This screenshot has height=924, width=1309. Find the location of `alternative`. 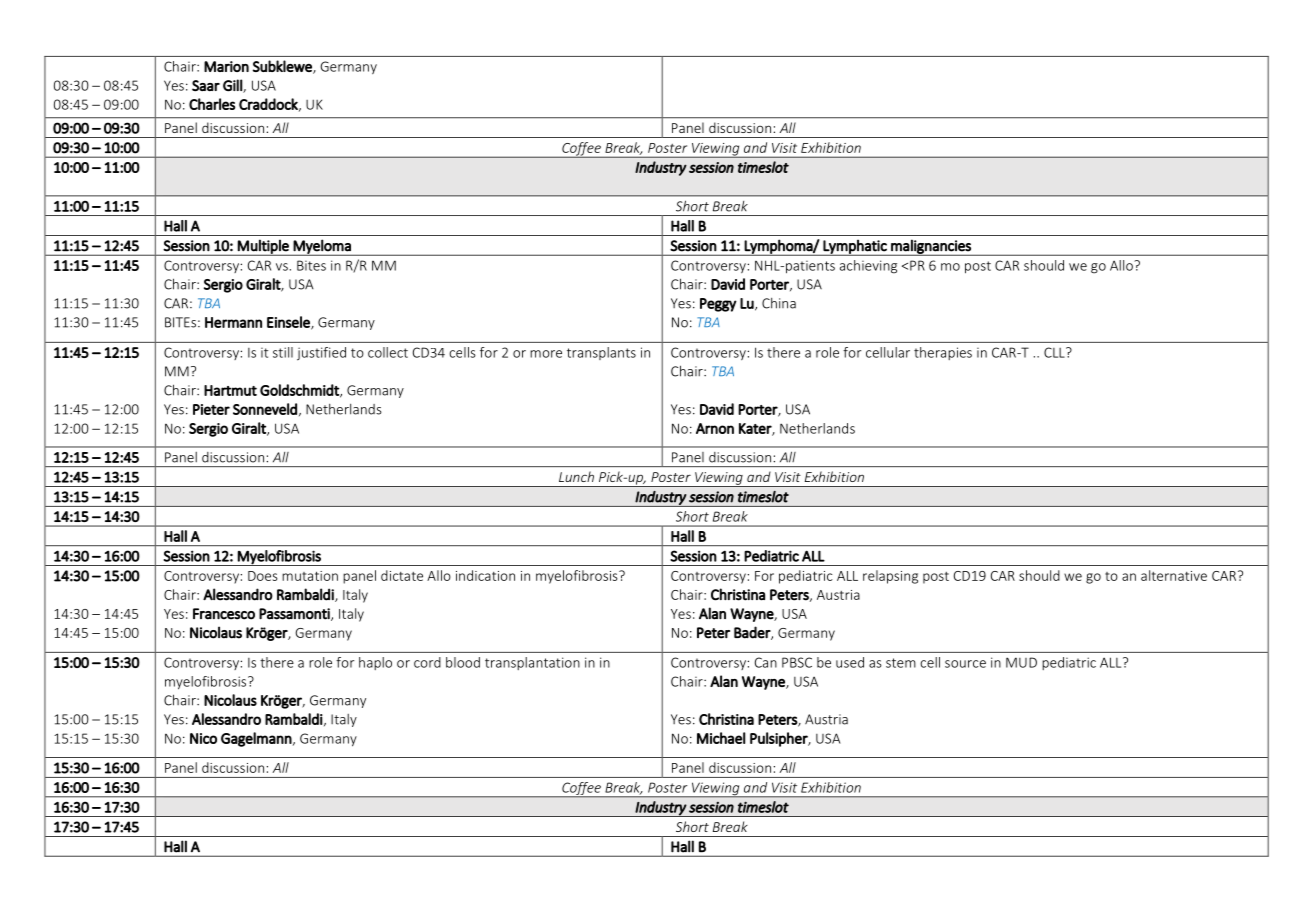

alternative is located at coordinates (1174, 575).
